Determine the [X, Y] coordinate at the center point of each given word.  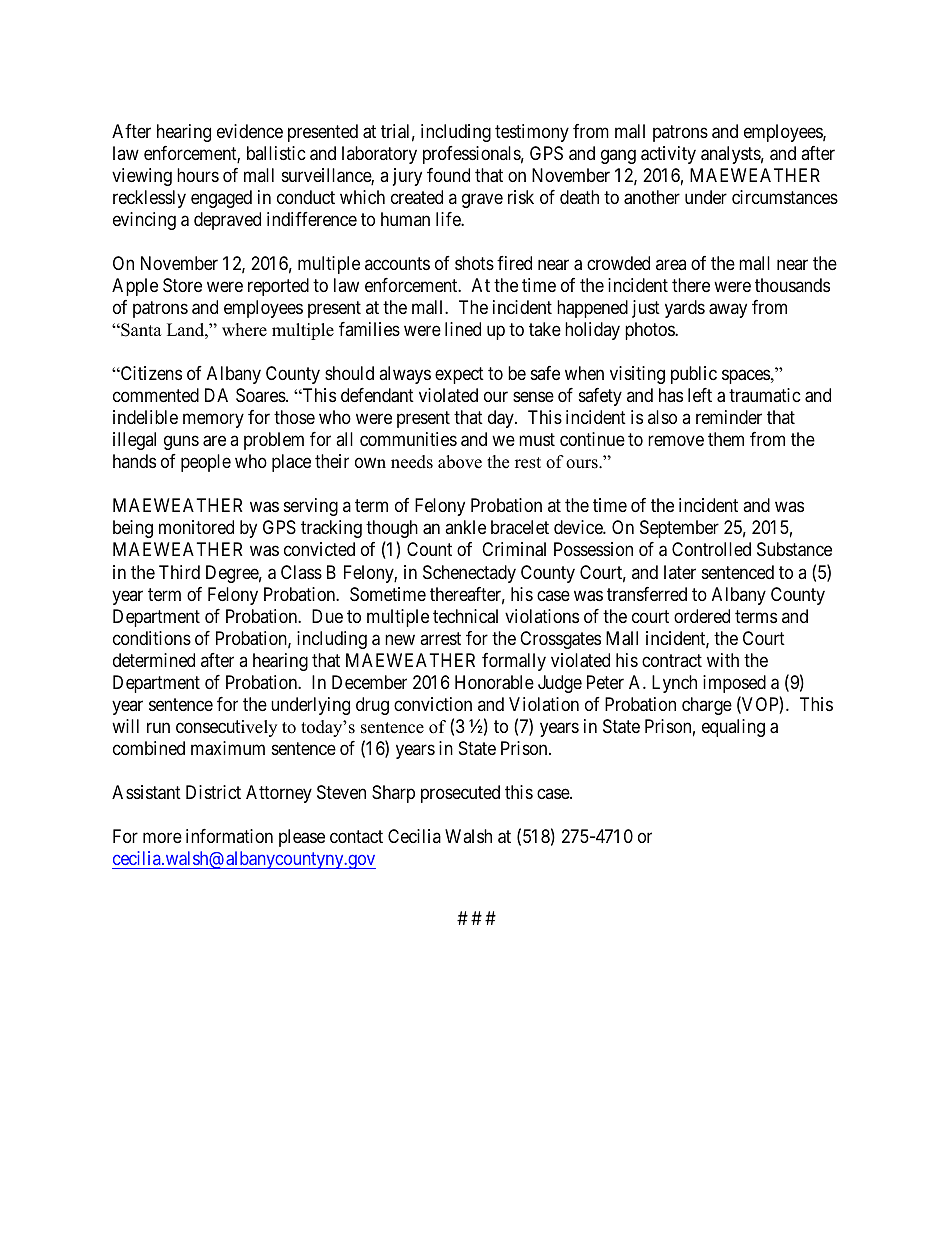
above [460, 462]
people [206, 463]
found [448, 175]
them [726, 439]
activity [668, 155]
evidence [250, 131]
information [229, 836]
